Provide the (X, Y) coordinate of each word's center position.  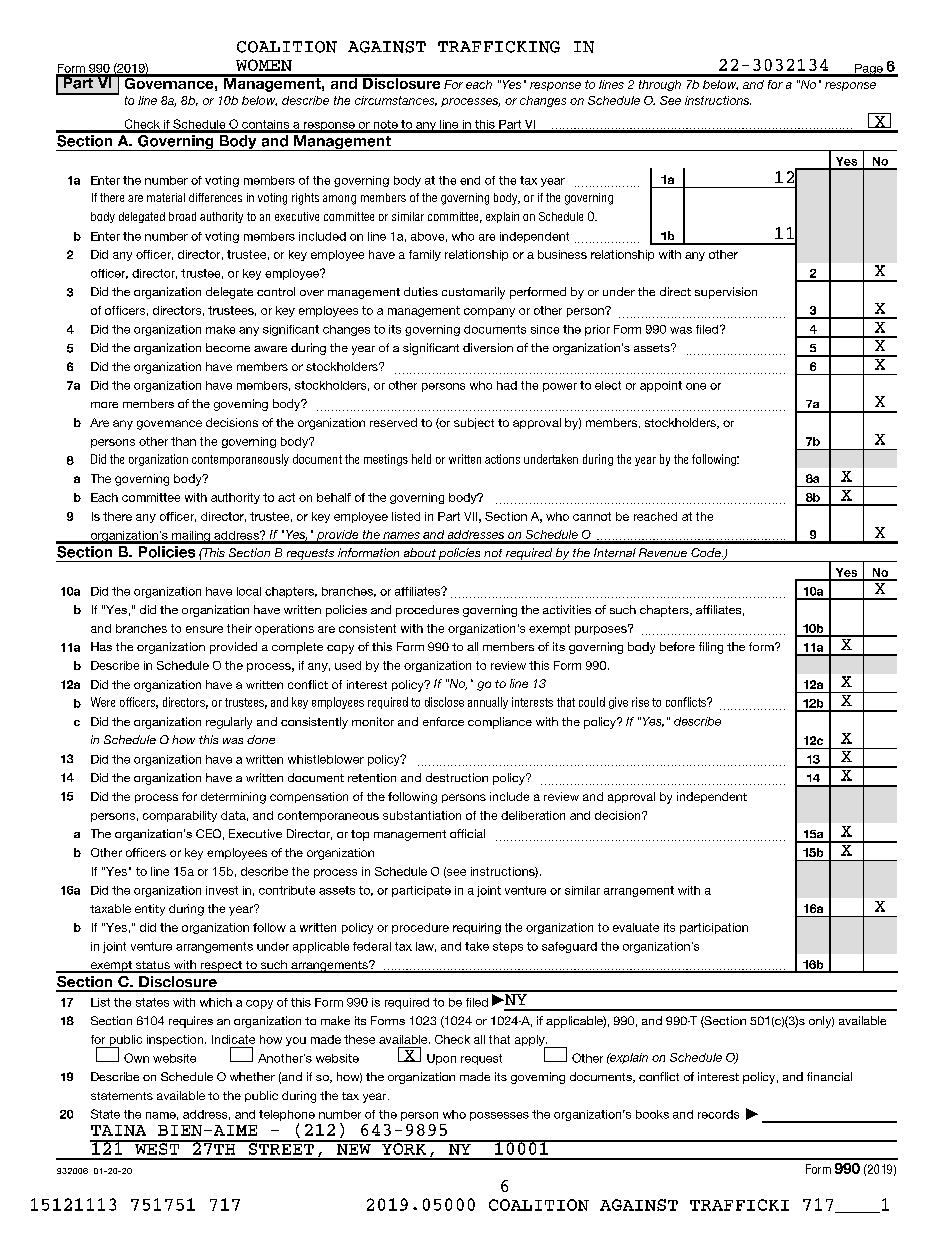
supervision (726, 293)
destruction (457, 777)
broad (182, 216)
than (183, 441)
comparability (180, 816)
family (425, 255)
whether (252, 1076)
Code (707, 552)
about (420, 552)
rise (640, 702)
